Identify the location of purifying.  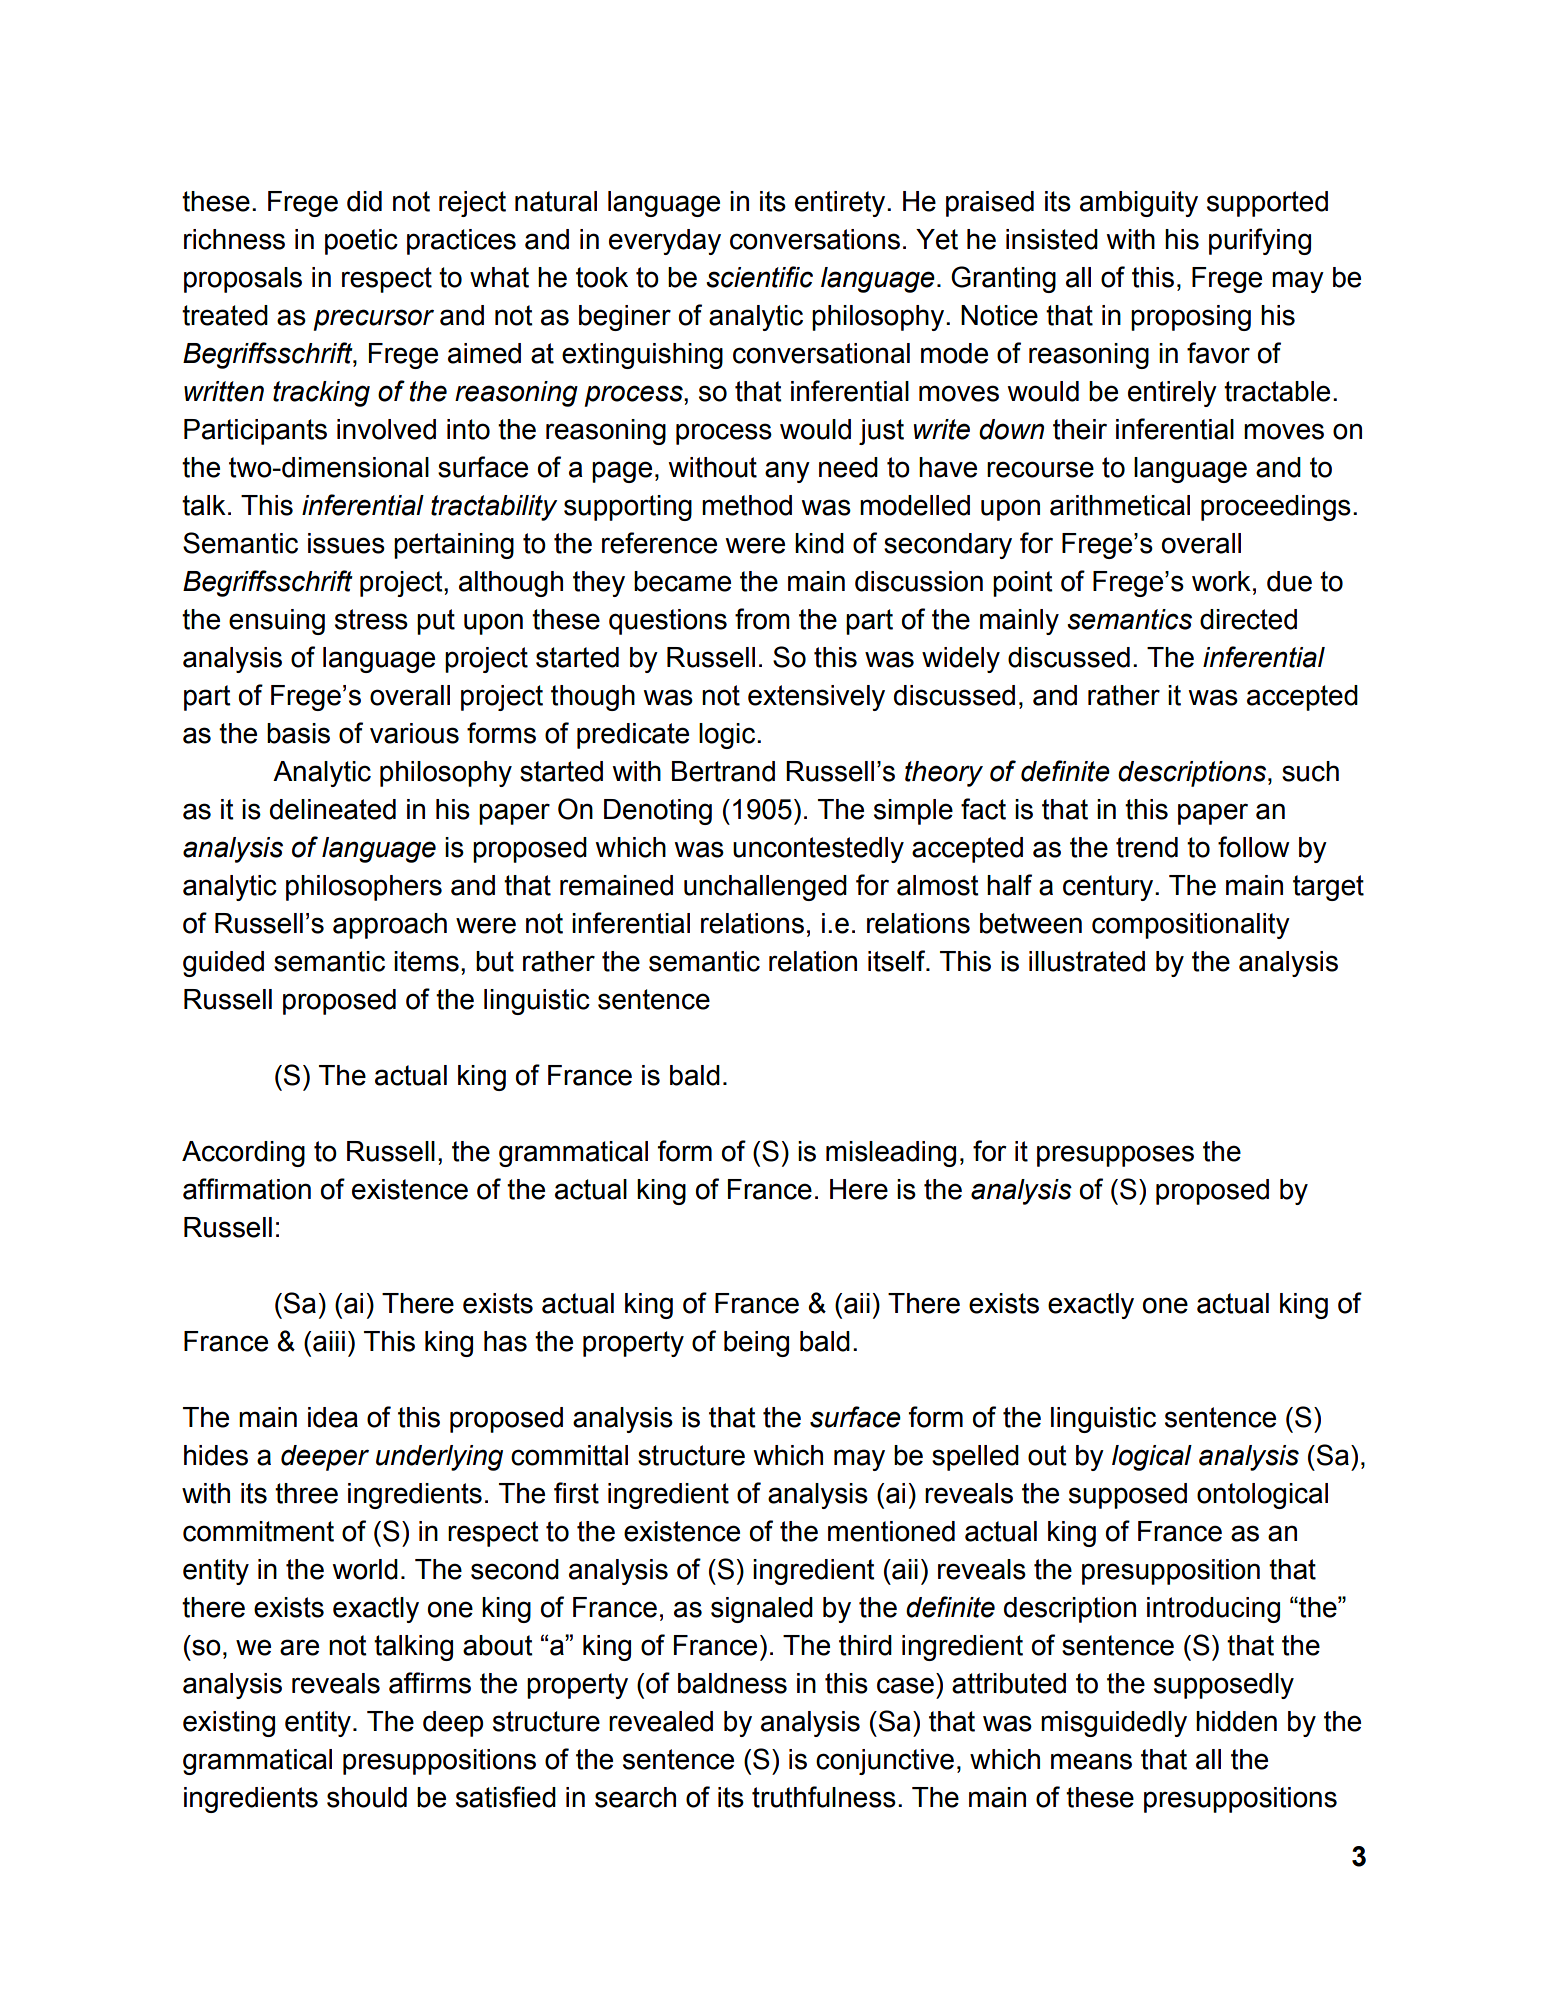
(1260, 241).
